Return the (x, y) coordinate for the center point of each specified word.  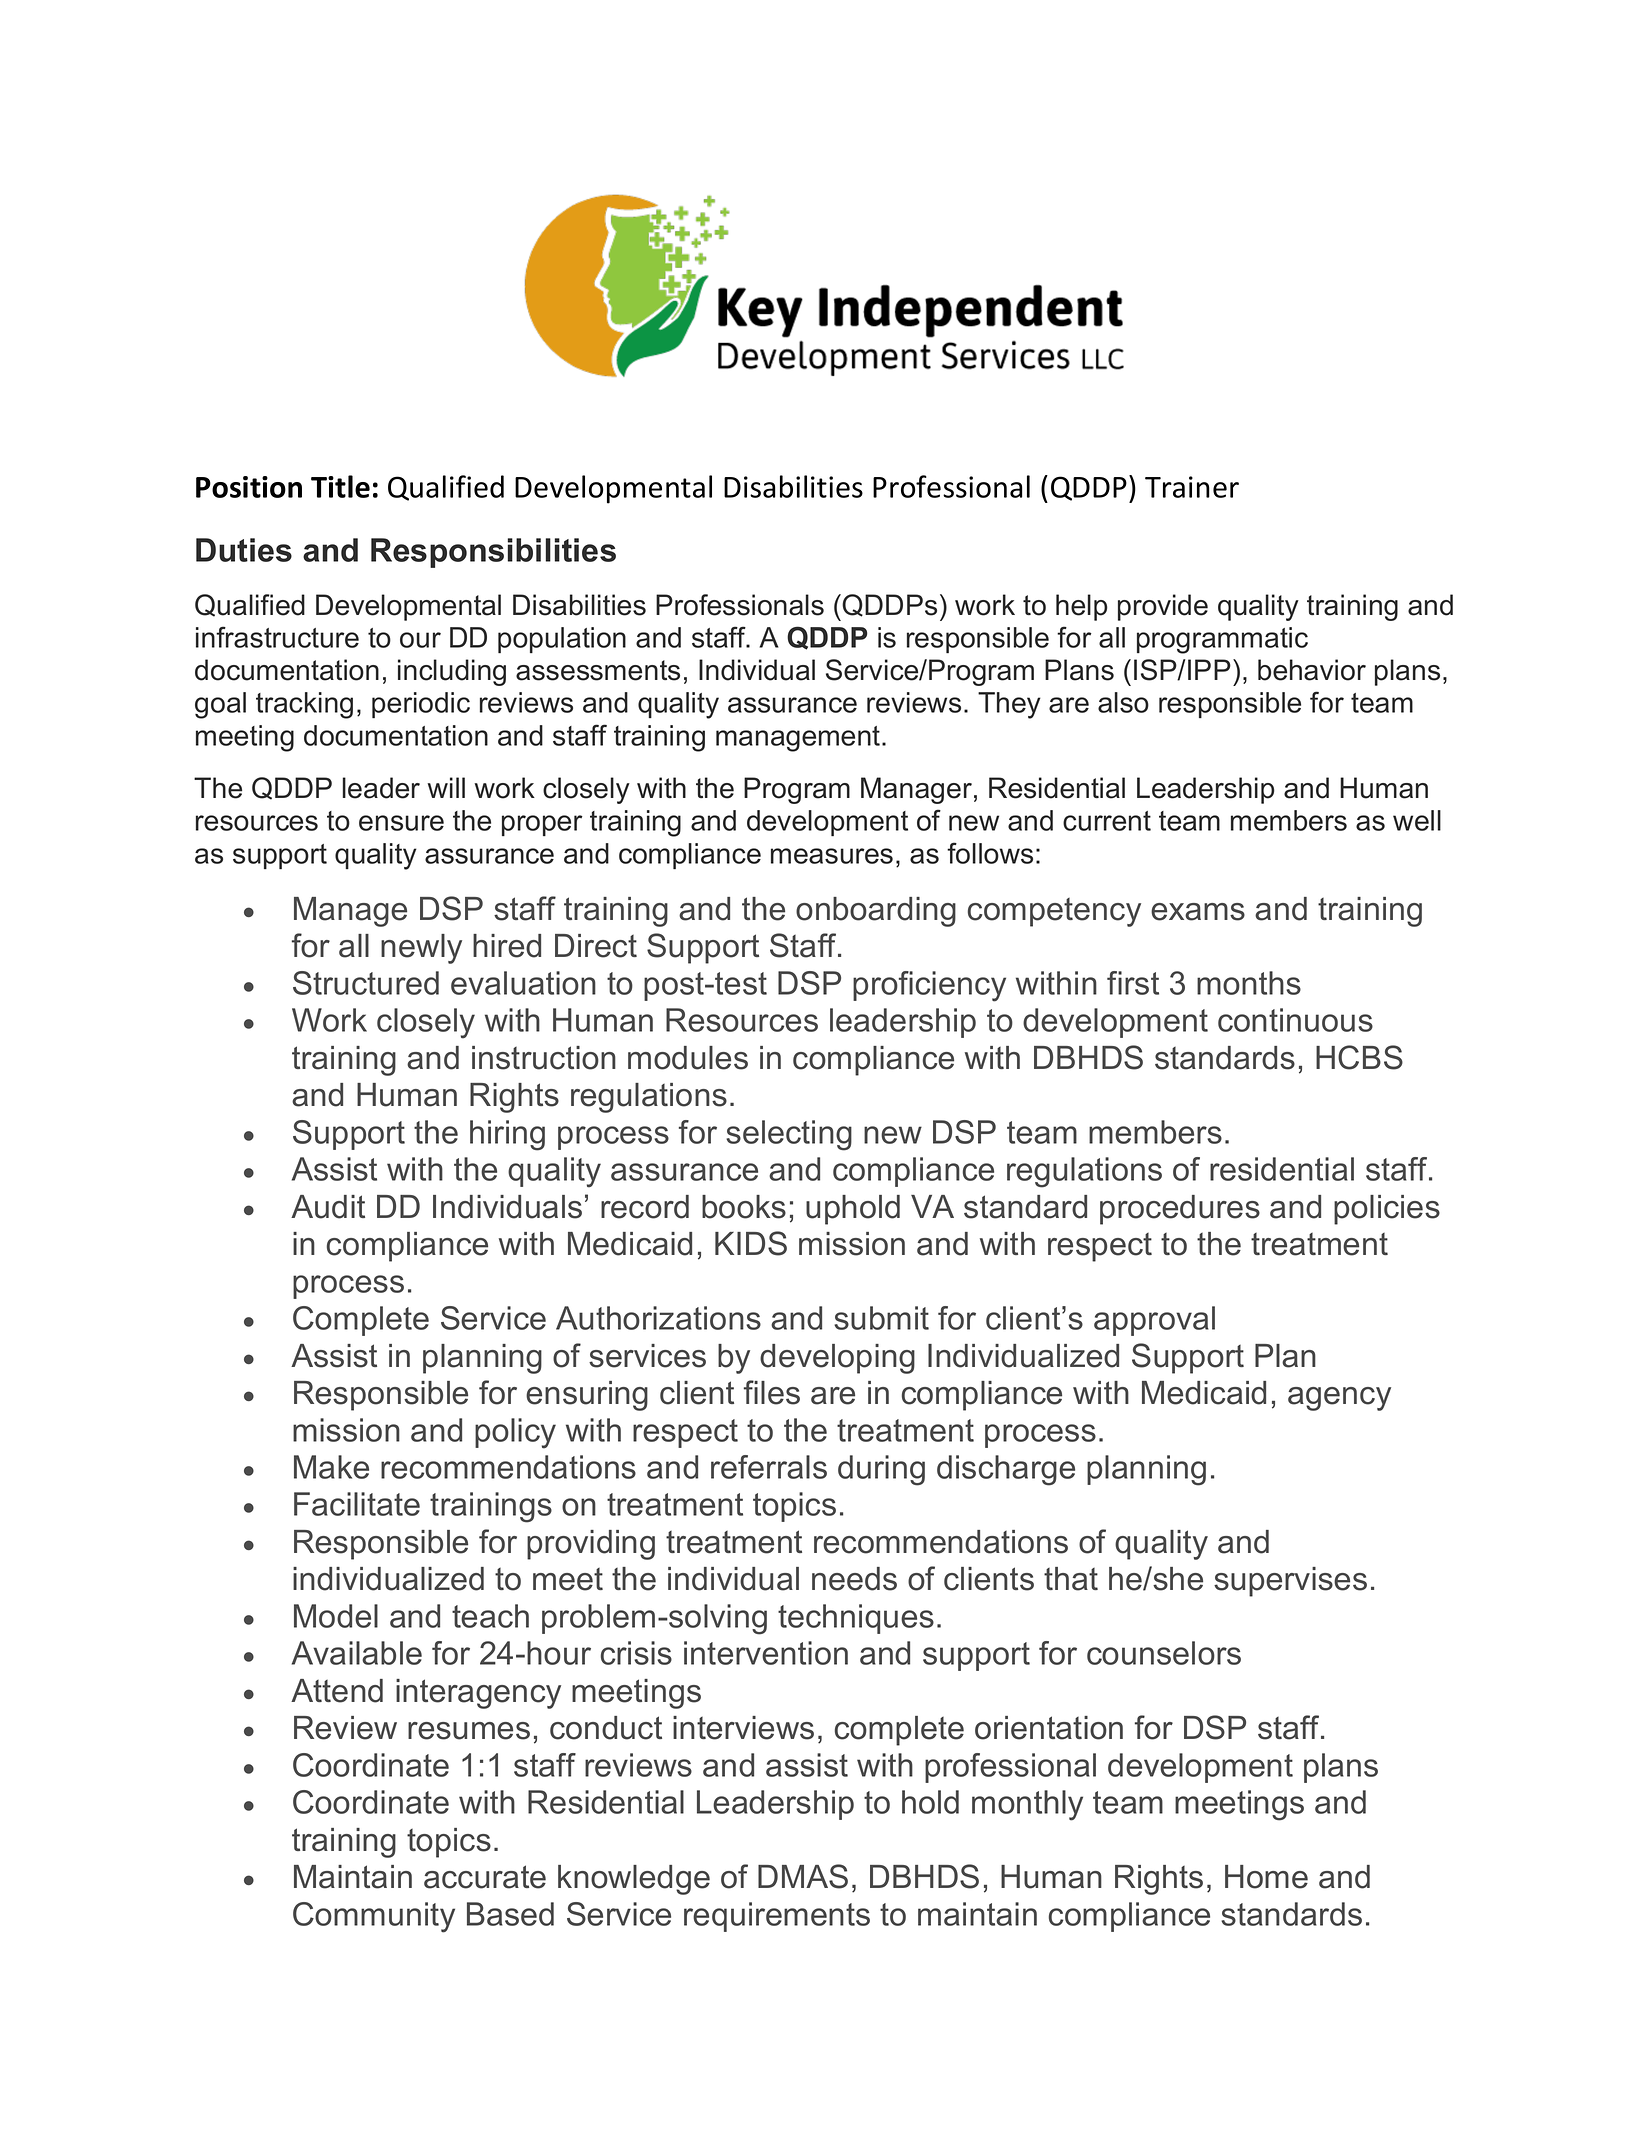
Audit (328, 1207)
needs (854, 1579)
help (1082, 607)
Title (340, 486)
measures (832, 856)
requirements (777, 1917)
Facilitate (357, 1504)
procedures (1180, 1210)
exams (1198, 912)
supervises (1290, 1582)
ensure (401, 823)
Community (374, 1917)
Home (1266, 1877)
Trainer (1192, 487)
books (744, 1207)
